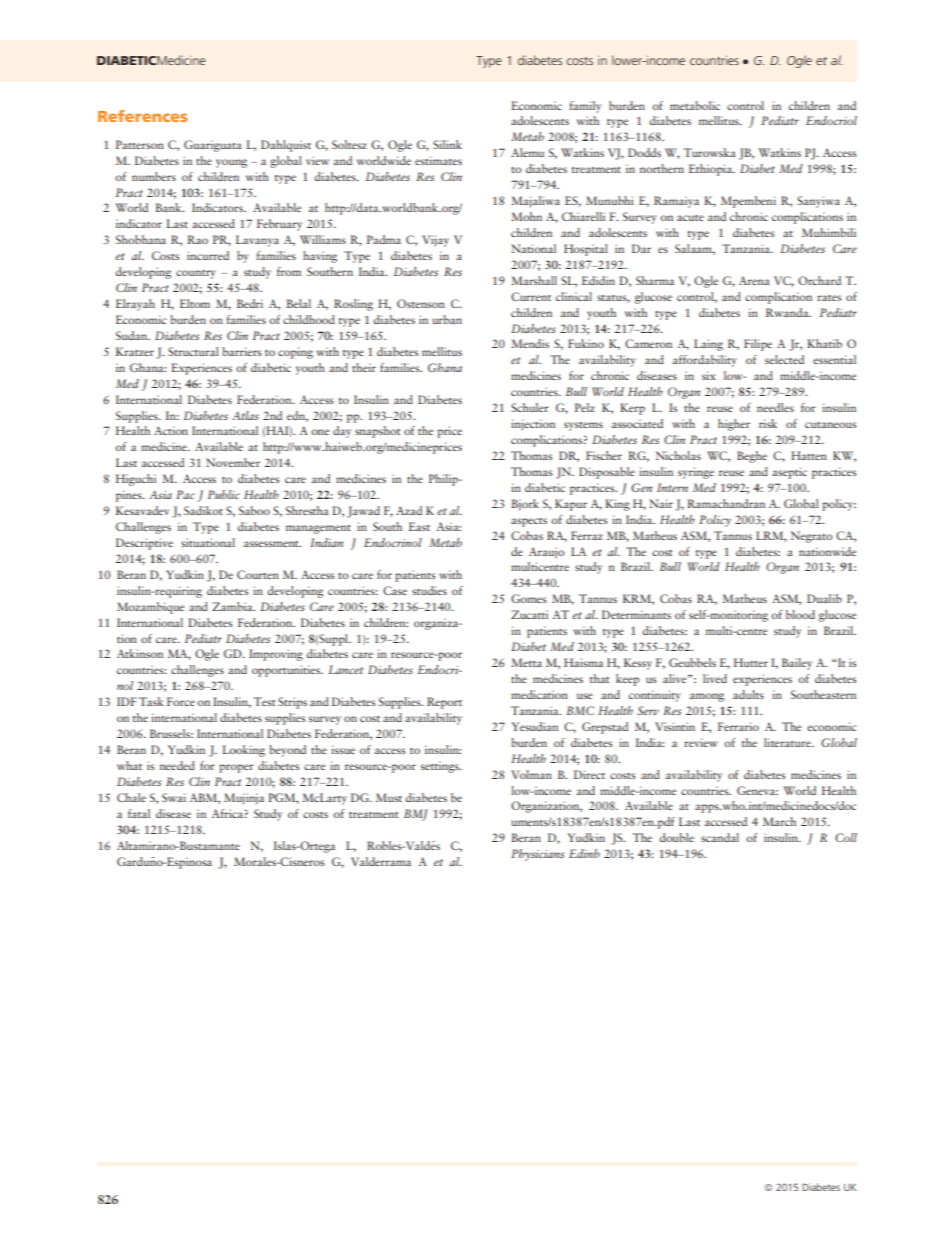 Image resolution: width=952 pixels, height=1251 pixels. I want to click on aseptic, so click(789, 473).
